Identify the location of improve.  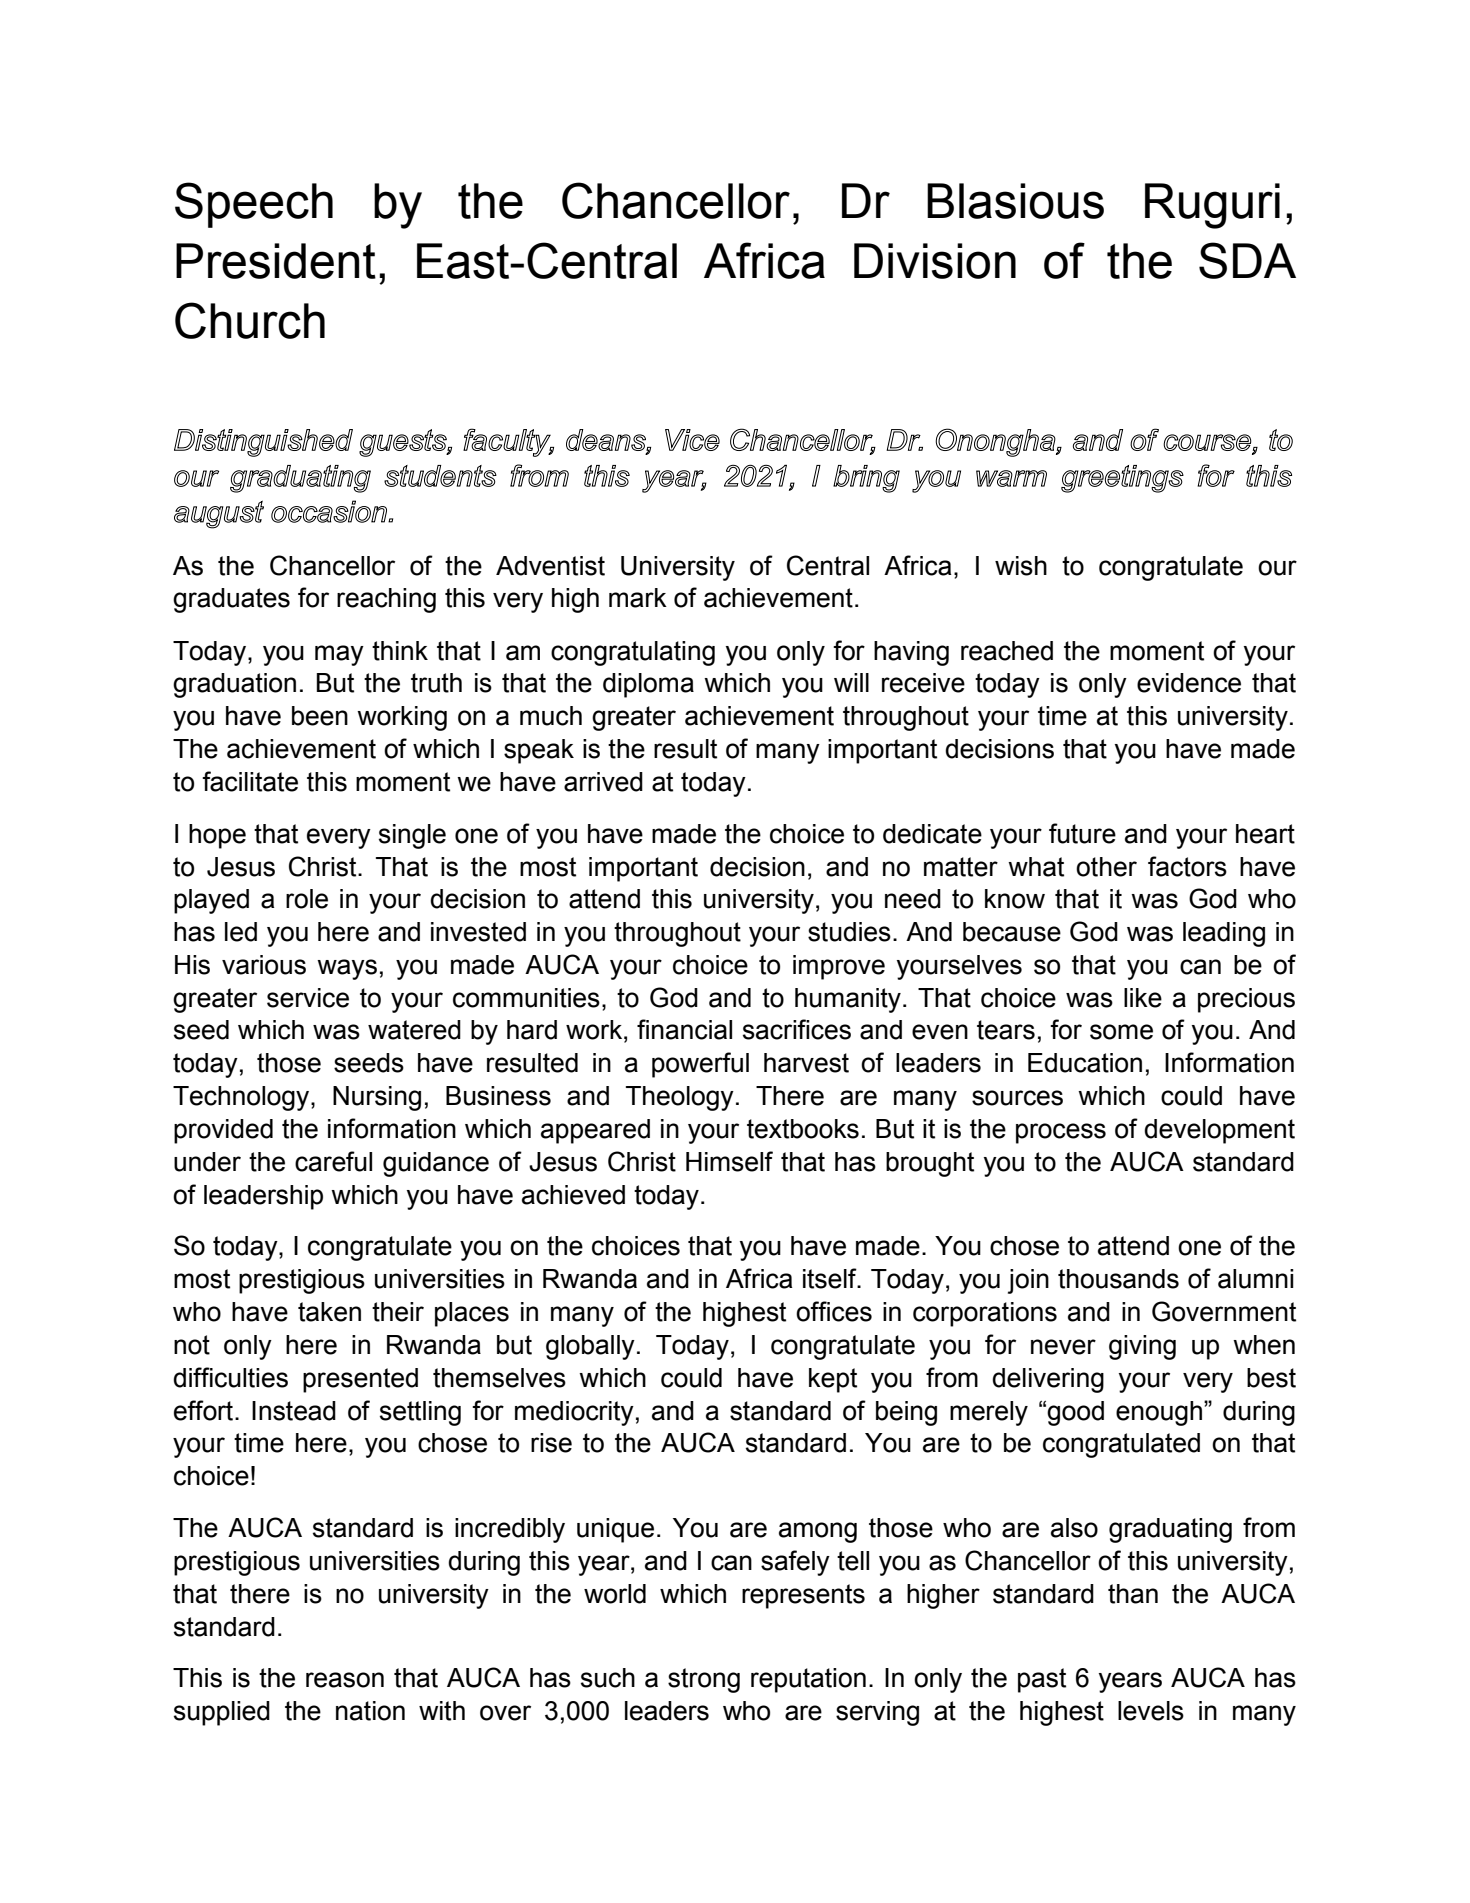
(839, 967).
